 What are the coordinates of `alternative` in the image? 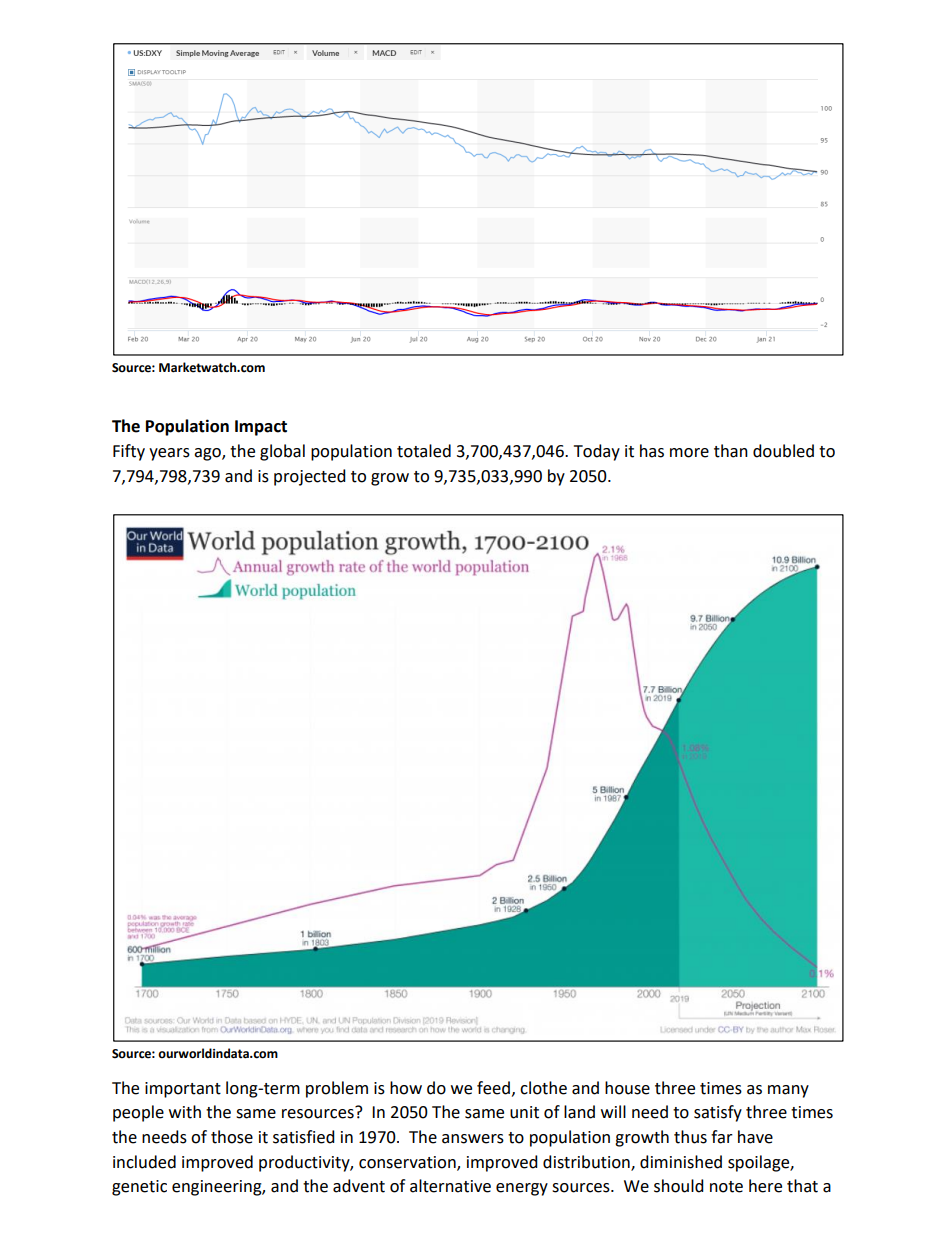 It's located at (450, 1186).
